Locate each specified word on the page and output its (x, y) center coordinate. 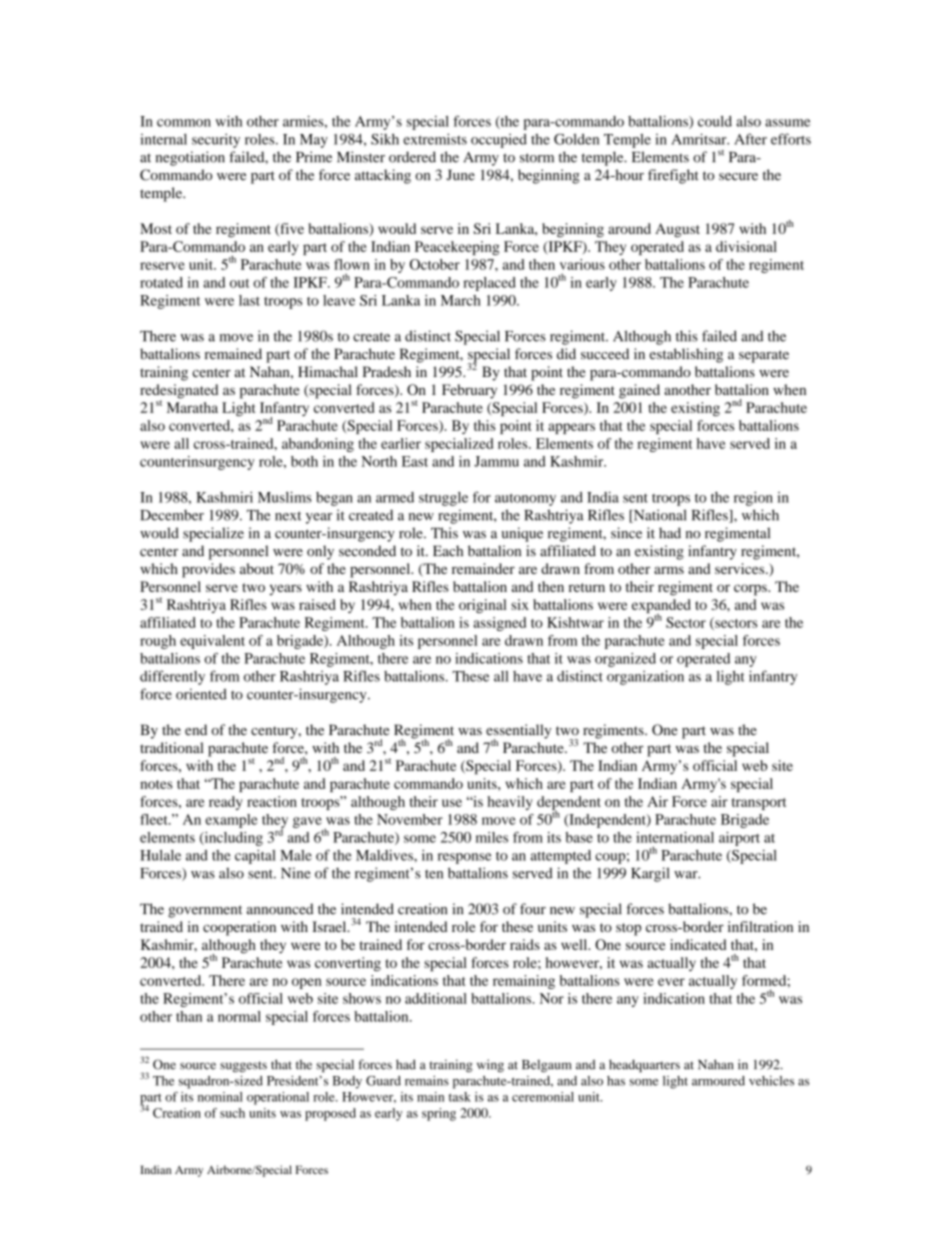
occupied (499, 141)
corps (751, 590)
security (216, 140)
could (715, 121)
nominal (220, 1097)
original (483, 606)
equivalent (212, 642)
